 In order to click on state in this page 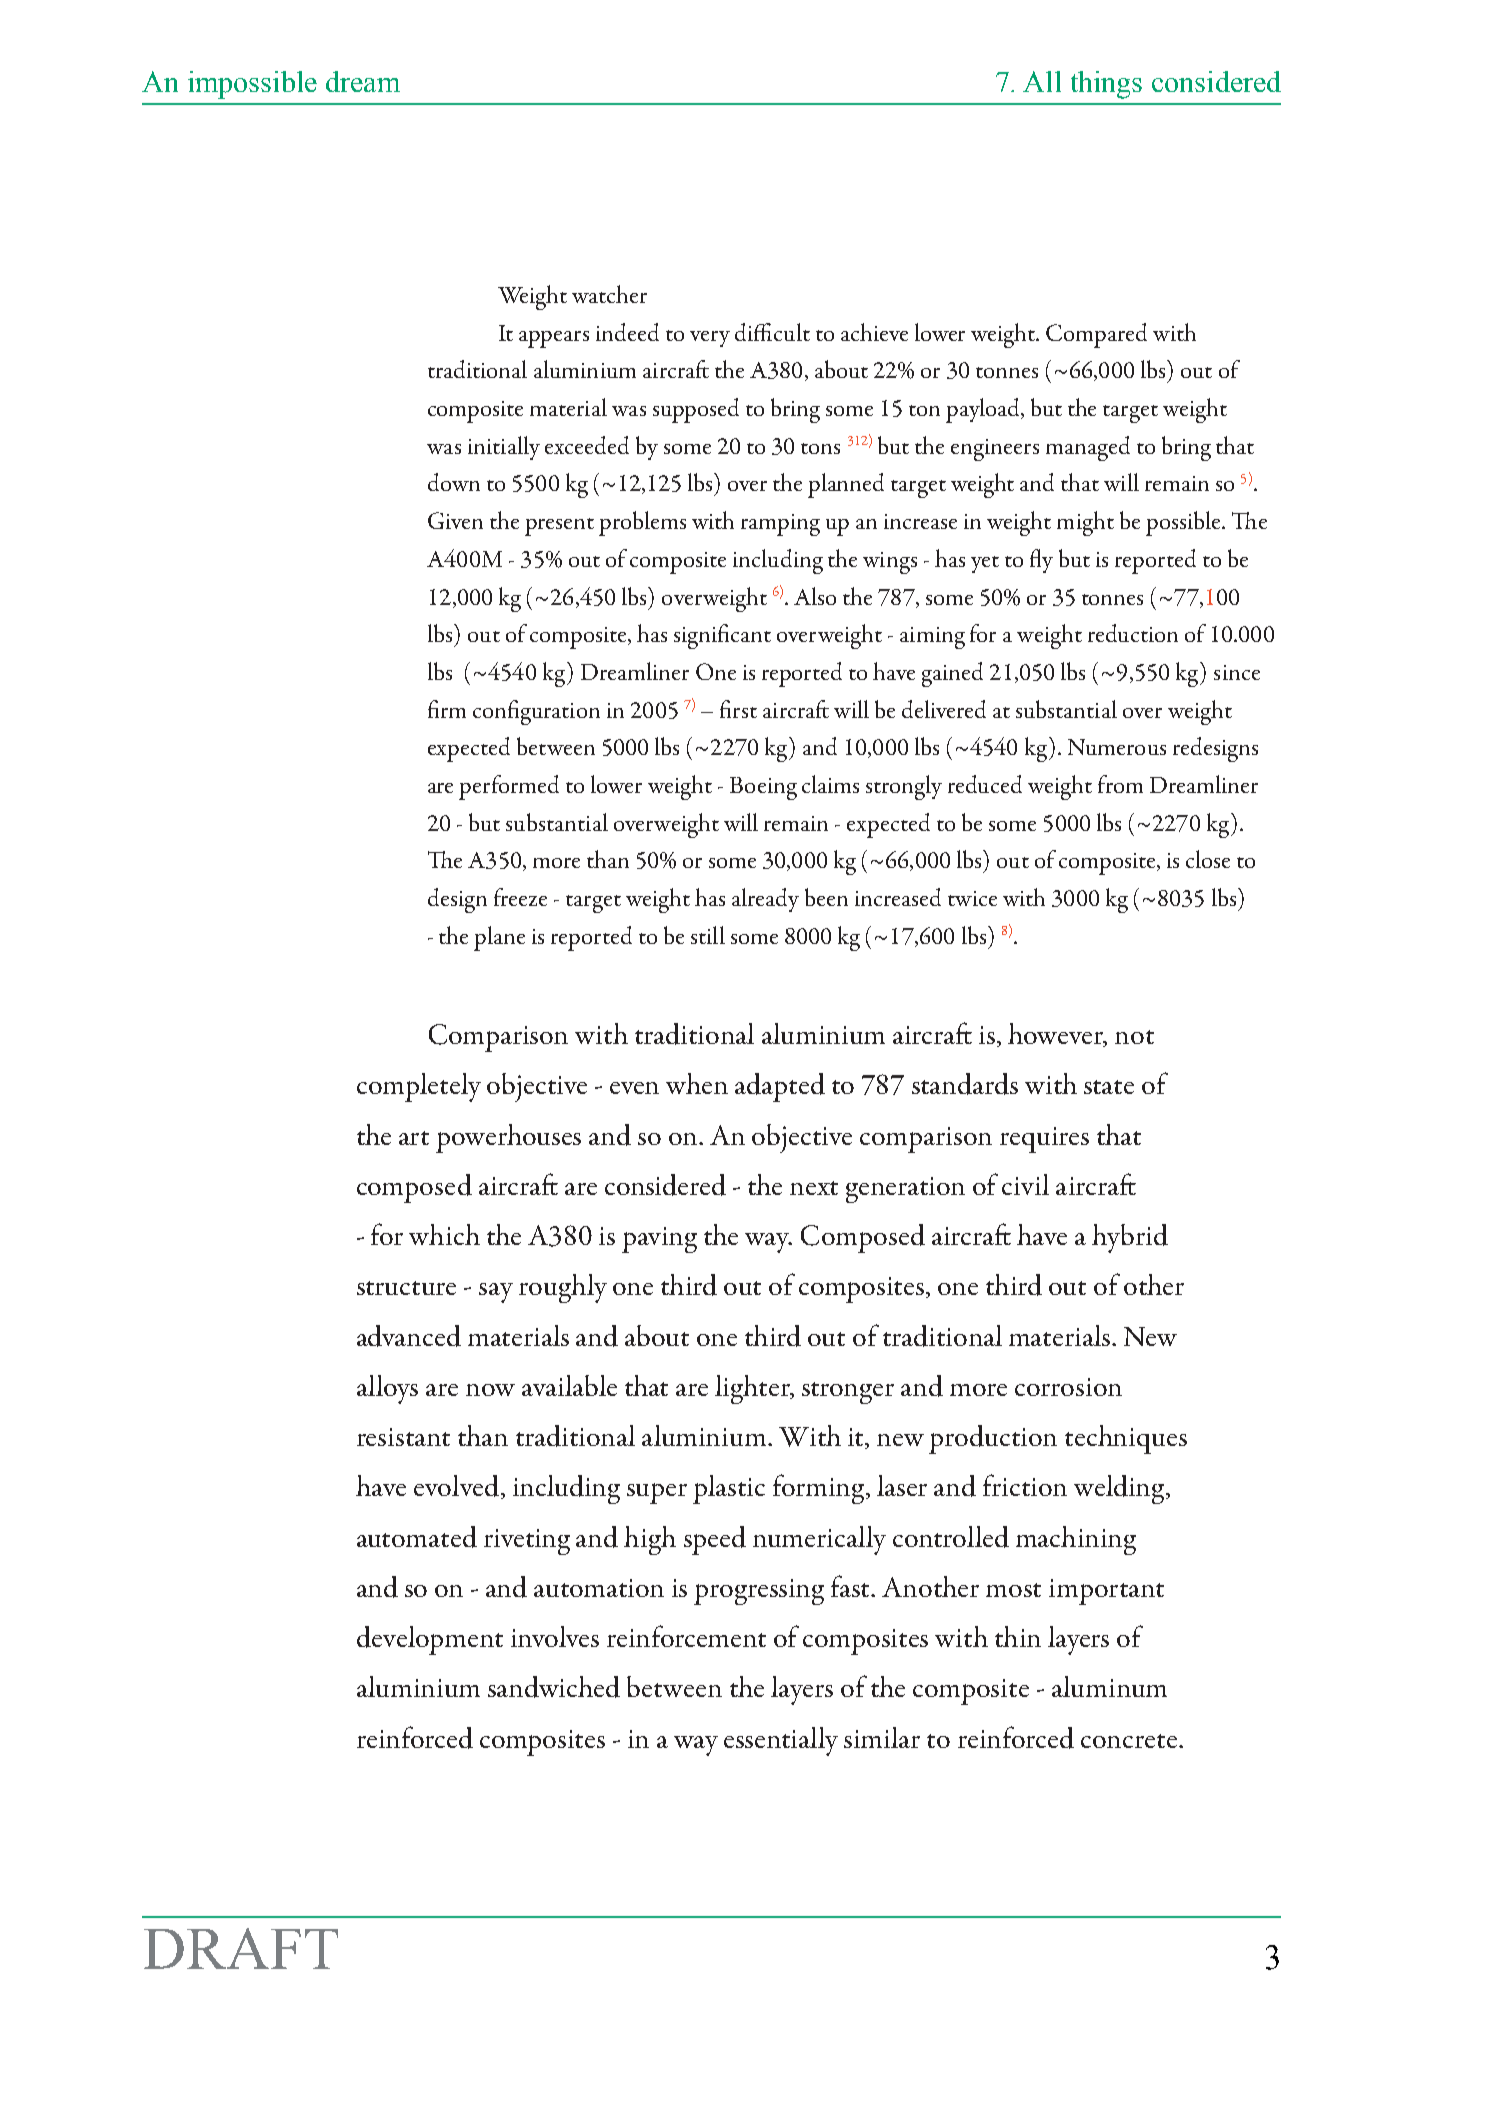, I will do `click(1109, 1087)`.
